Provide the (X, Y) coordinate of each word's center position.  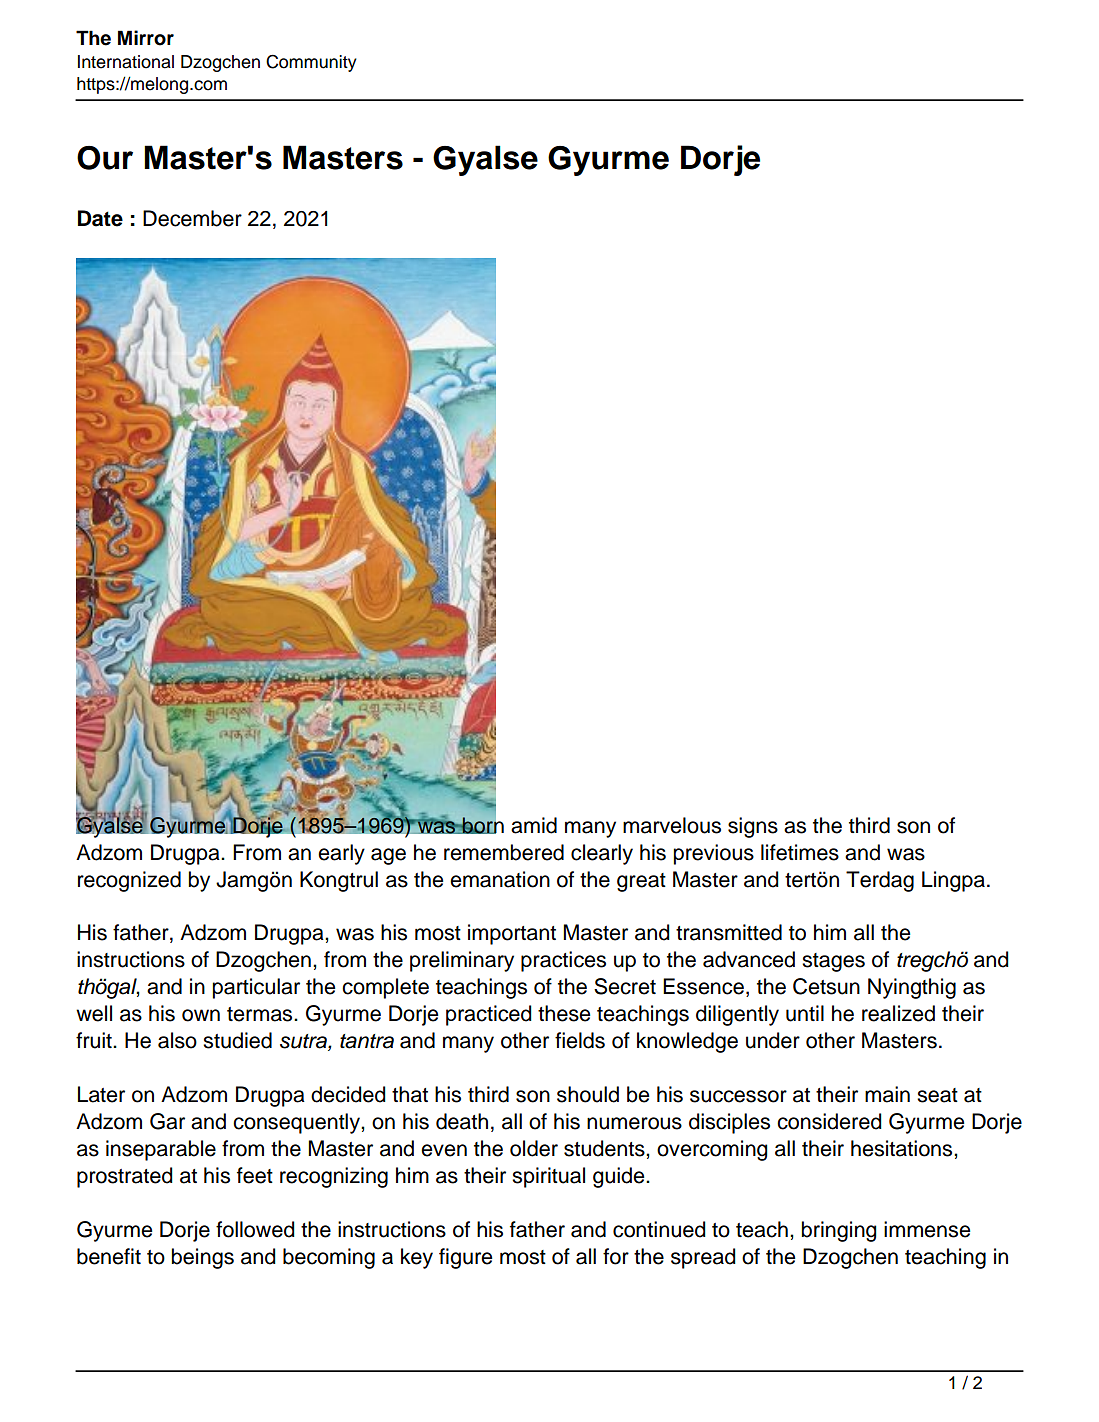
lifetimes (800, 852)
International (126, 62)
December (192, 218)
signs (753, 827)
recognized (129, 881)
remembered (504, 852)
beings (202, 1258)
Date (100, 218)
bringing (839, 1231)
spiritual (548, 1177)
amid (534, 825)
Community (311, 63)
